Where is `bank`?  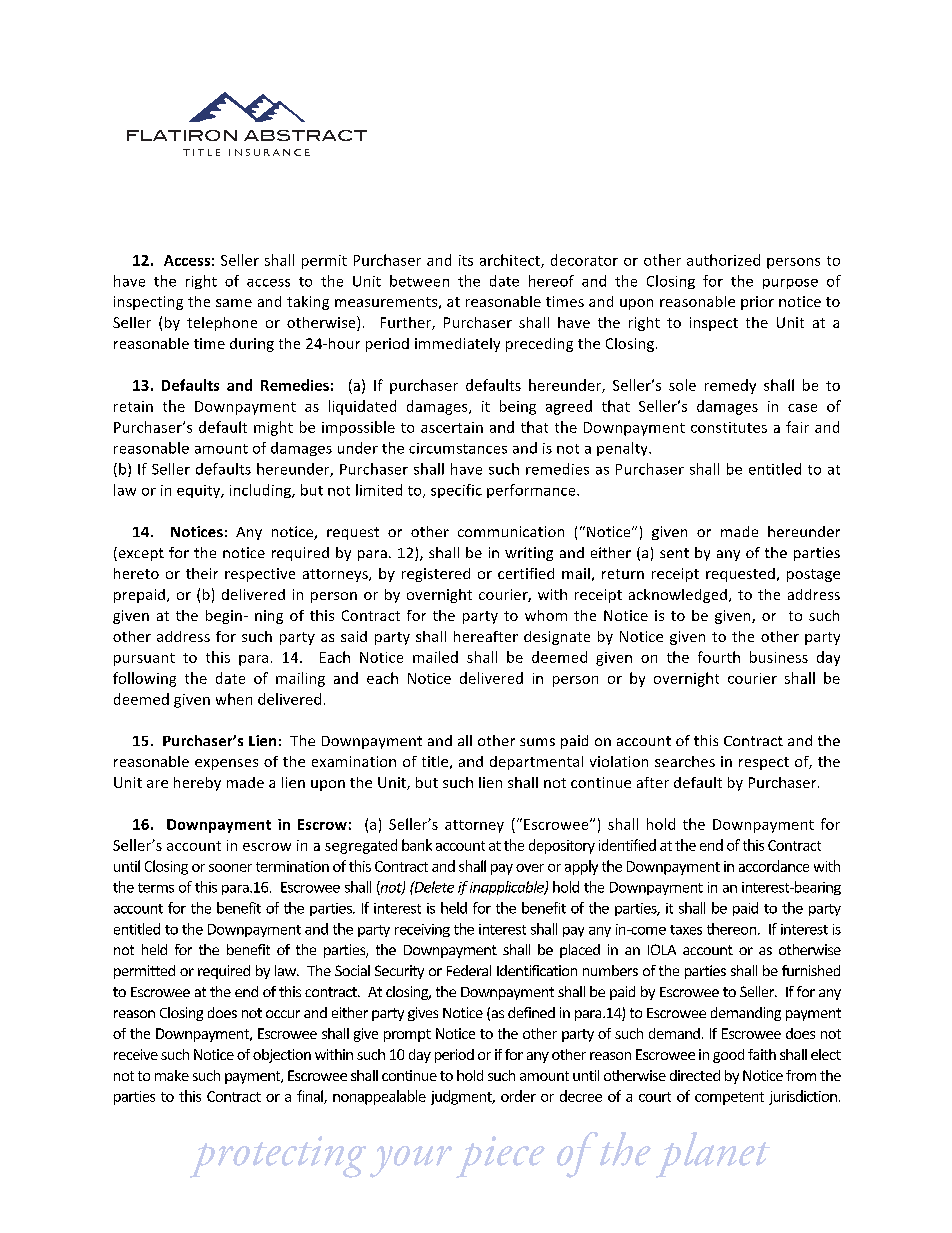 bank is located at coordinates (417, 845).
